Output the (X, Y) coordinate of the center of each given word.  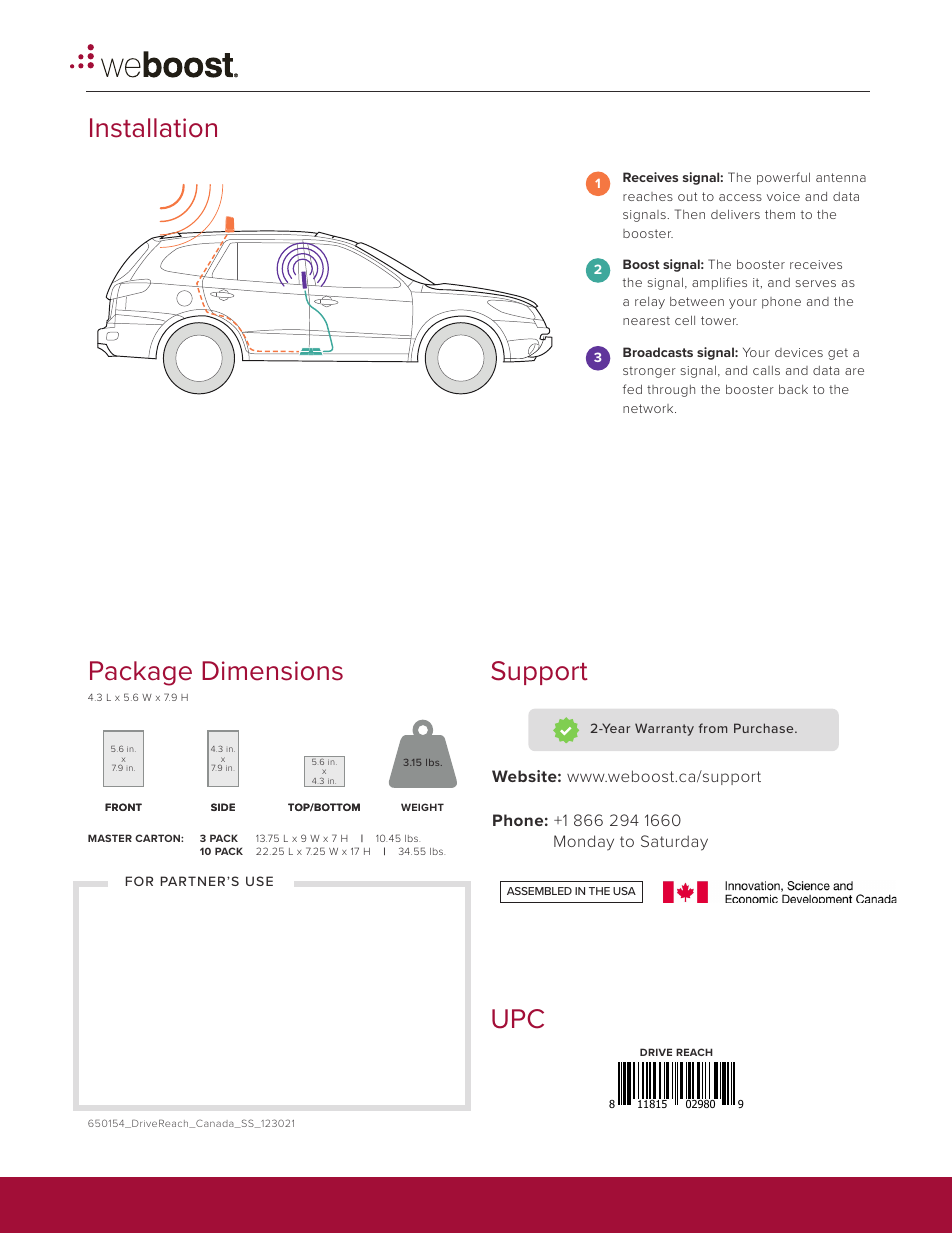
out (688, 196)
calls (766, 370)
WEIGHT (422, 807)
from (713, 728)
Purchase (765, 728)
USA (624, 891)
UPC (518, 1019)
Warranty (664, 729)
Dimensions (272, 671)
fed (632, 389)
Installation (153, 128)
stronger (649, 372)
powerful (783, 178)
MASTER (110, 838)
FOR (139, 881)
